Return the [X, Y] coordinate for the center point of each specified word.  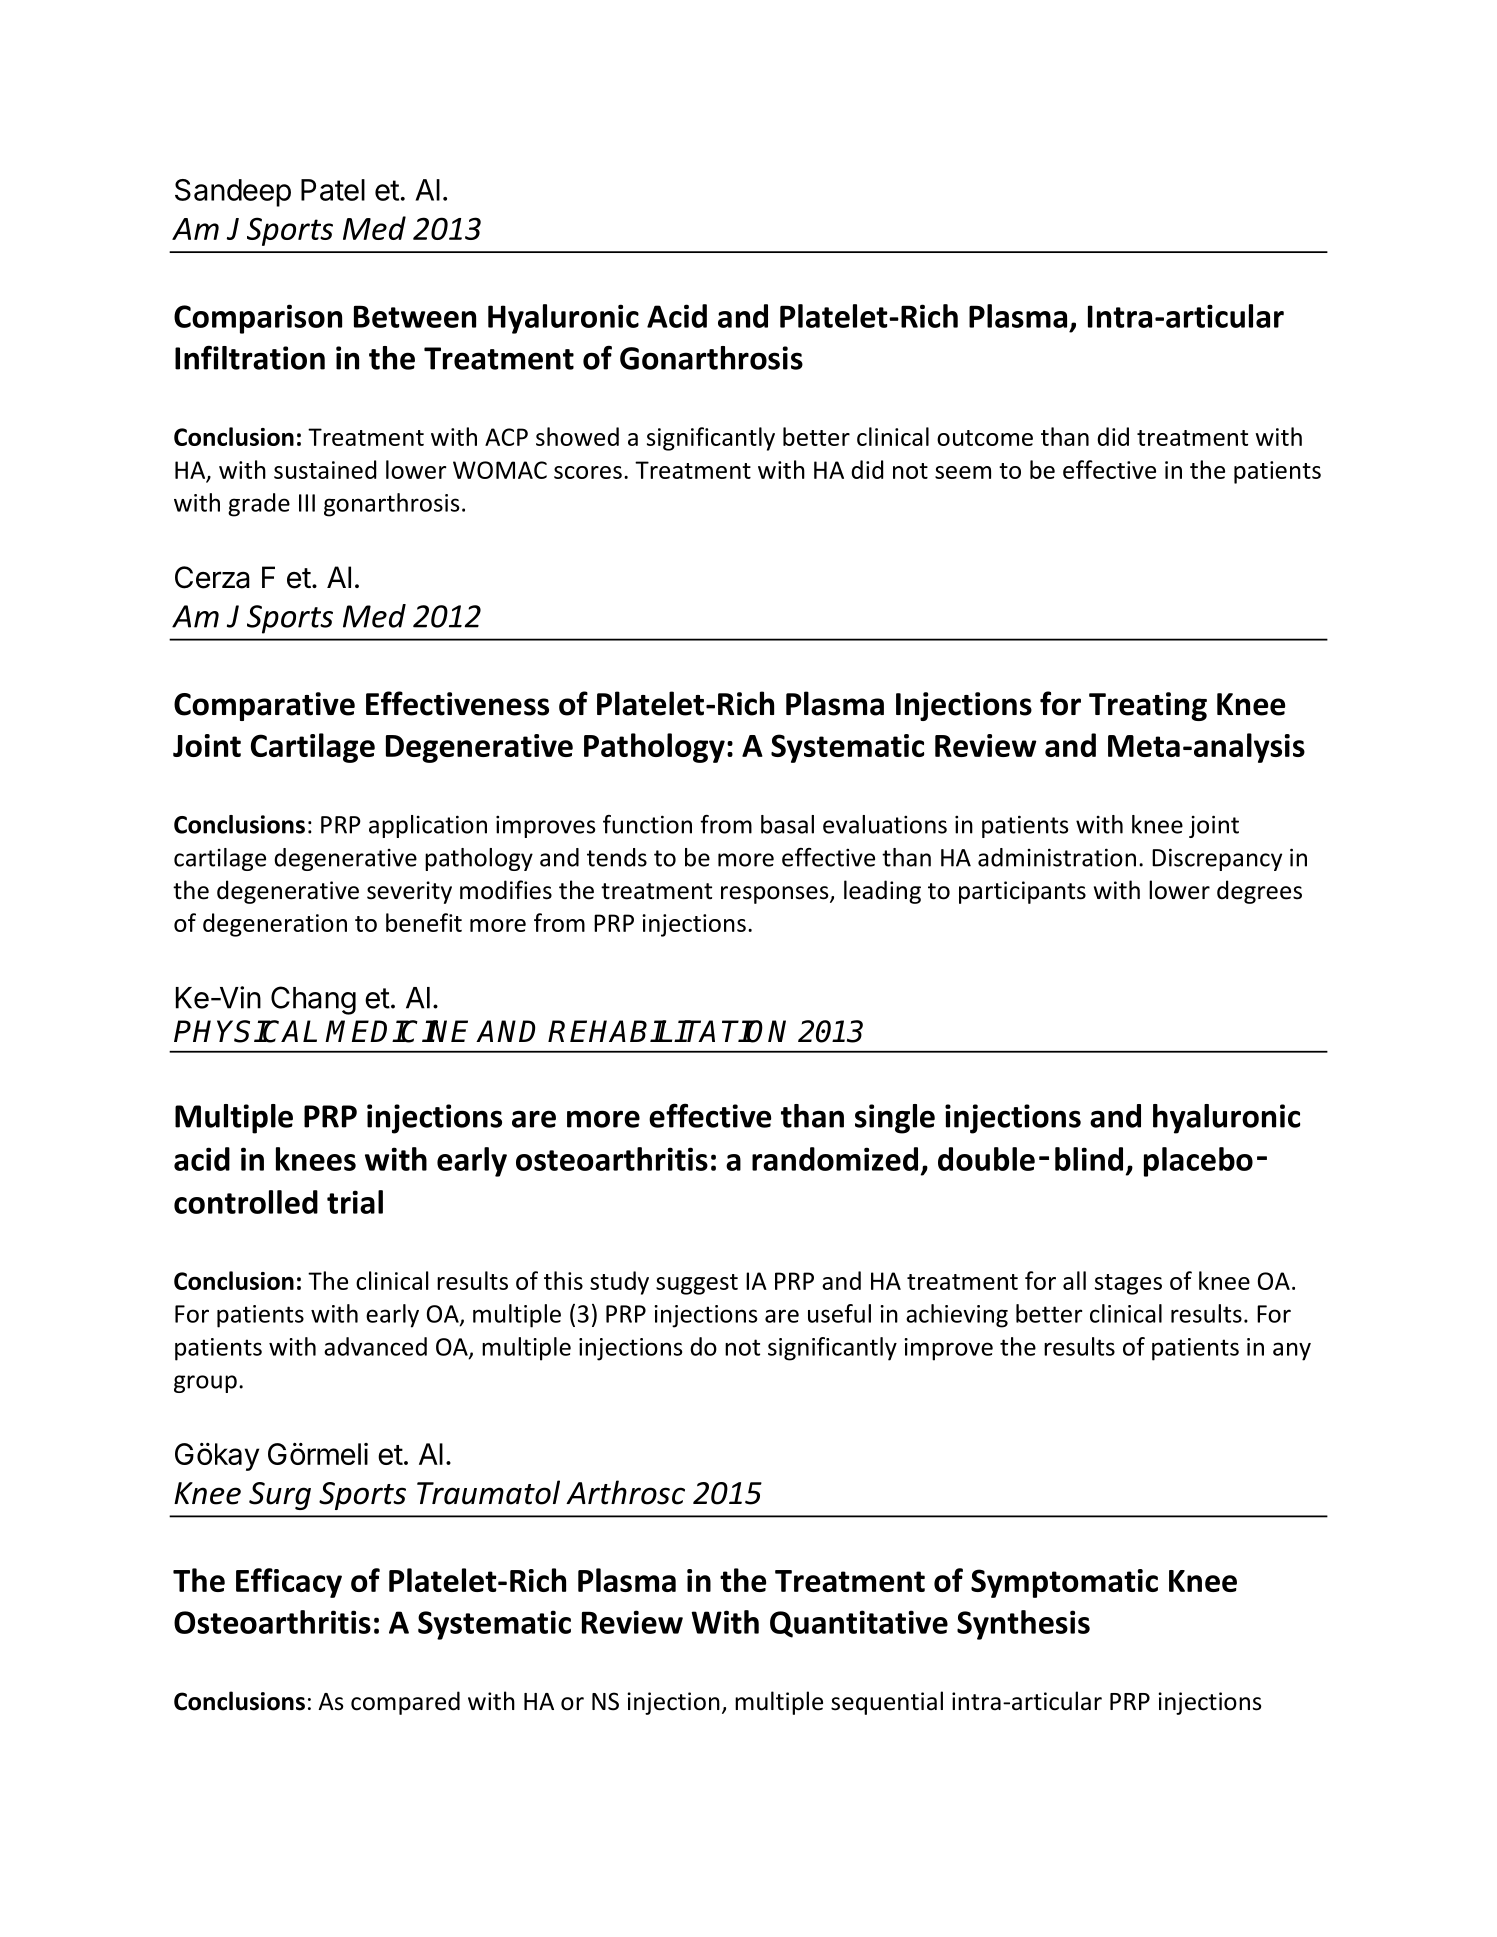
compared [405, 1703]
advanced [375, 1346]
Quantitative [859, 1624]
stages [1128, 1284]
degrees [1259, 892]
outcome [985, 438]
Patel [333, 190]
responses [776, 895]
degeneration [275, 925]
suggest [697, 1284]
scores [588, 472]
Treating [1148, 706]
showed [577, 436]
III [307, 503]
